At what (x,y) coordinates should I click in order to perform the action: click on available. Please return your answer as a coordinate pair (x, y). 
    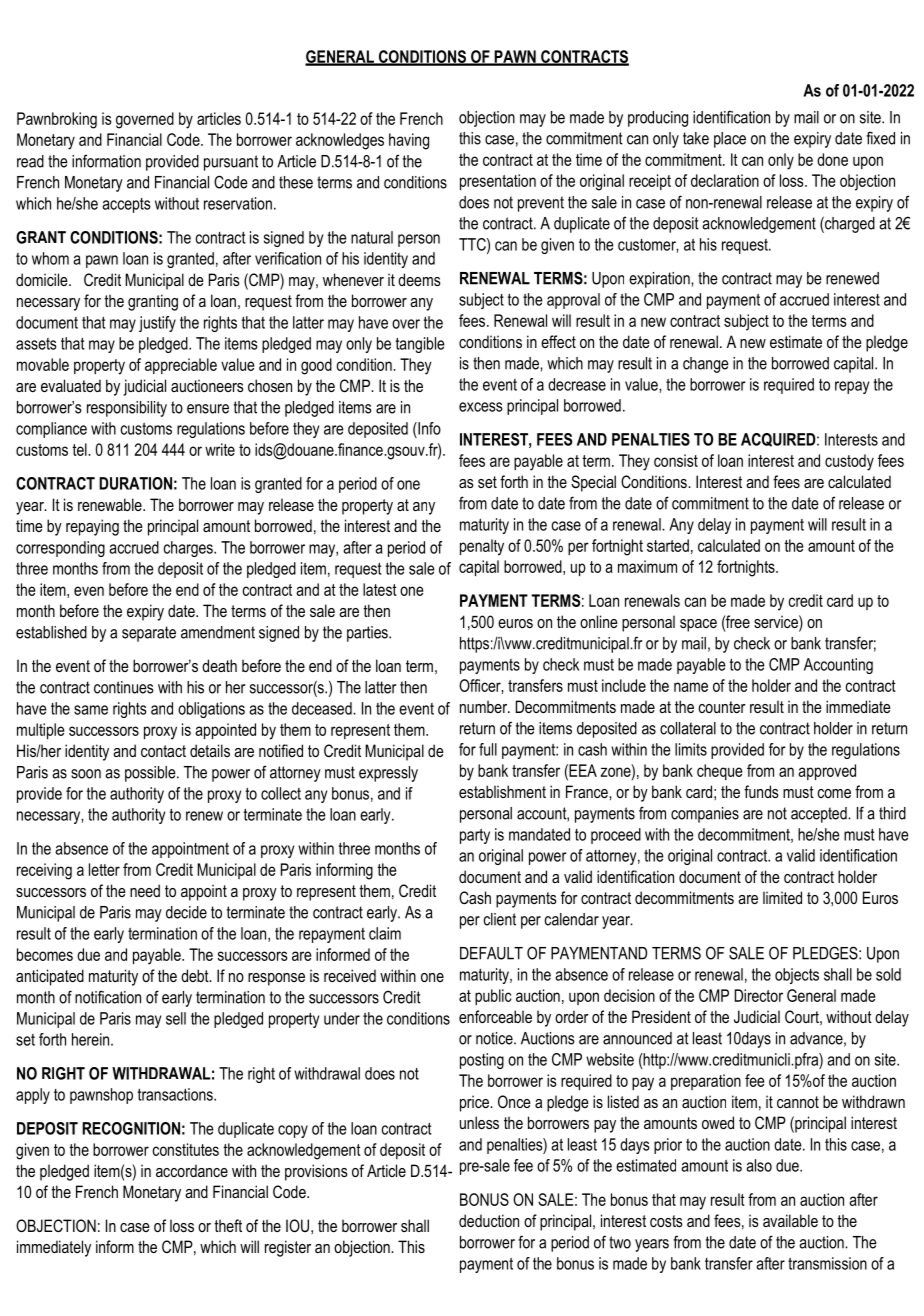
    Looking at the image, I should click on (790, 1220).
